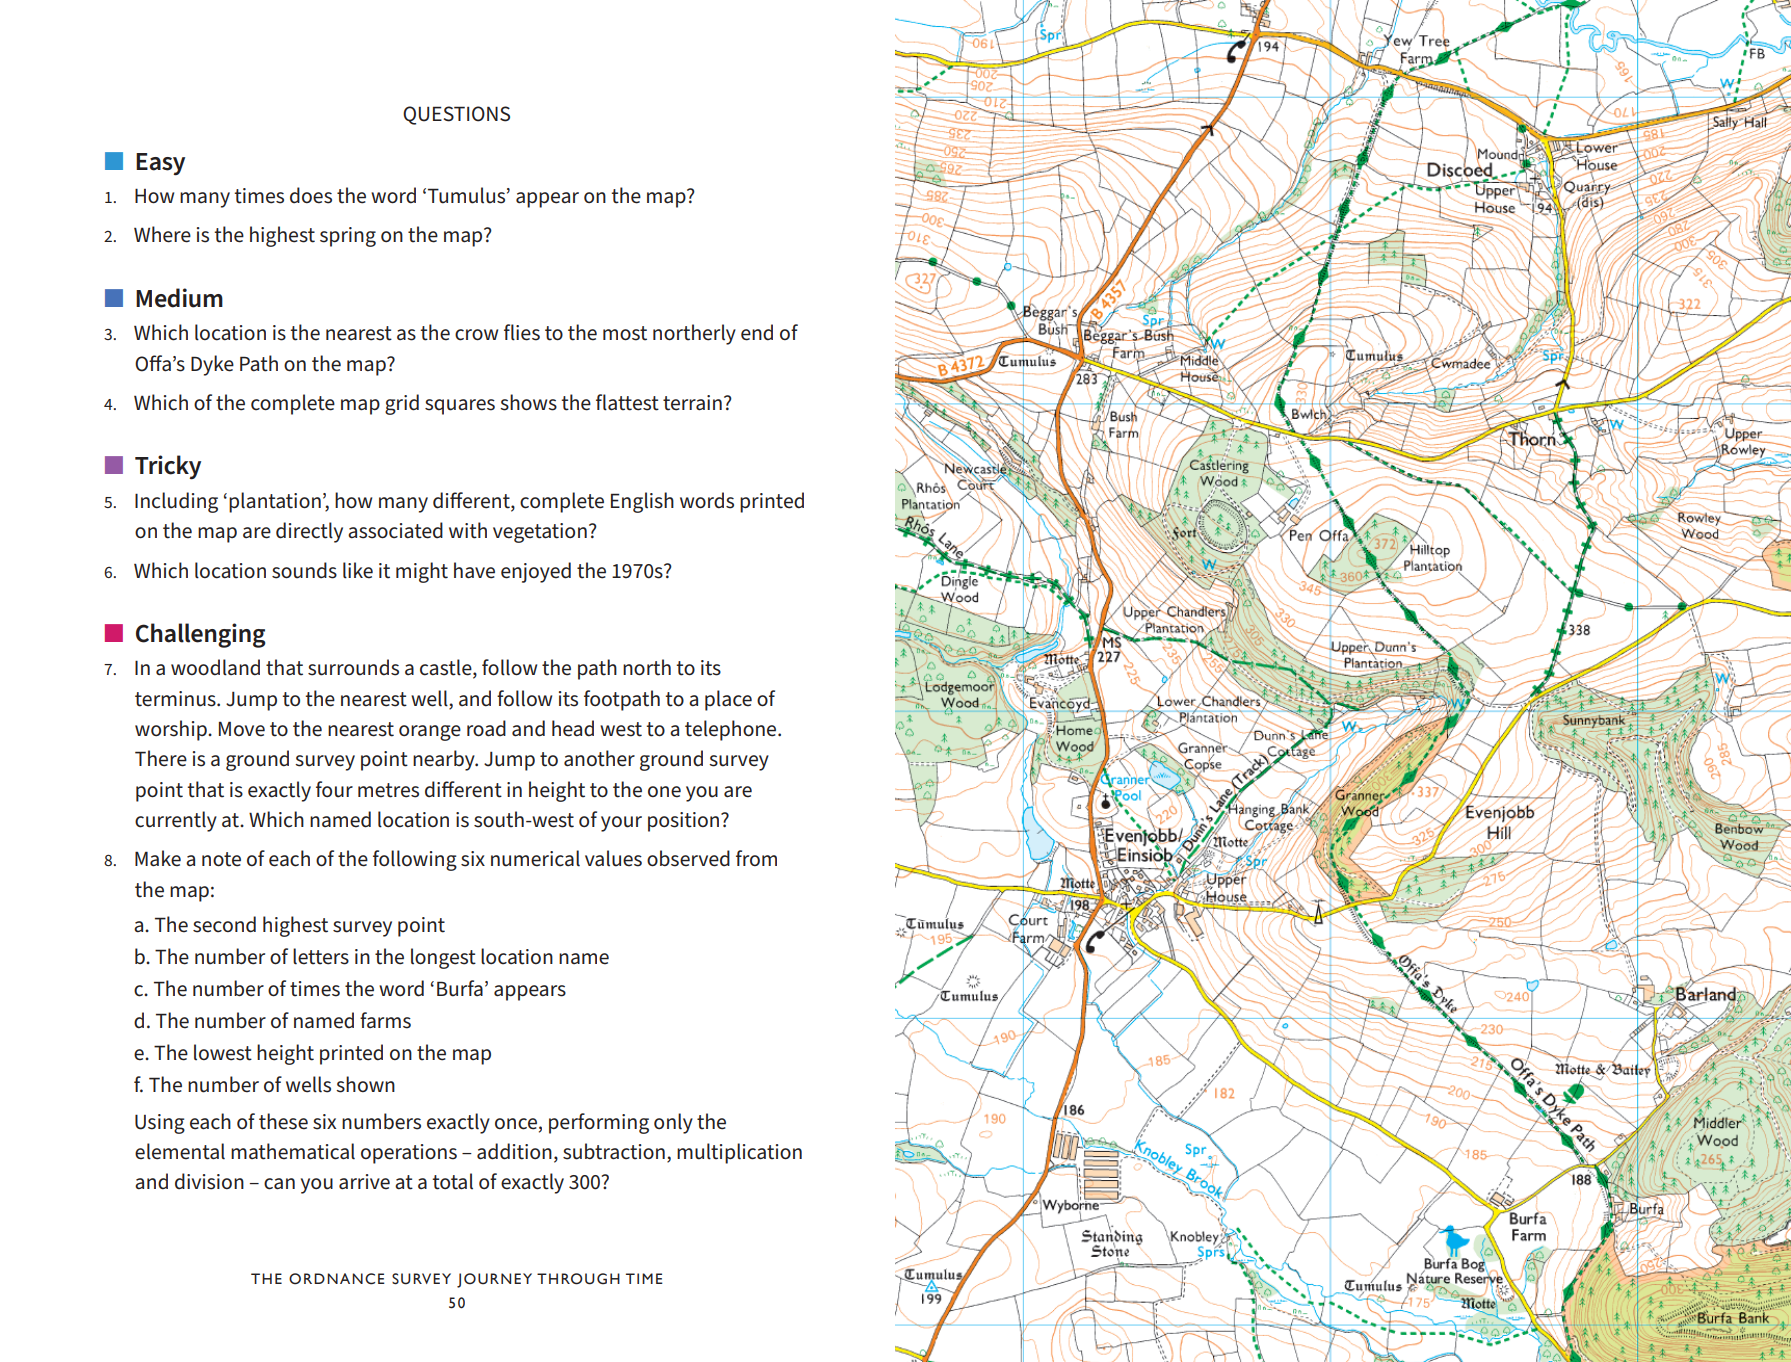 The height and width of the image is (1362, 1791). Describe the element at coordinates (728, 700) in the image. I see `place` at that location.
